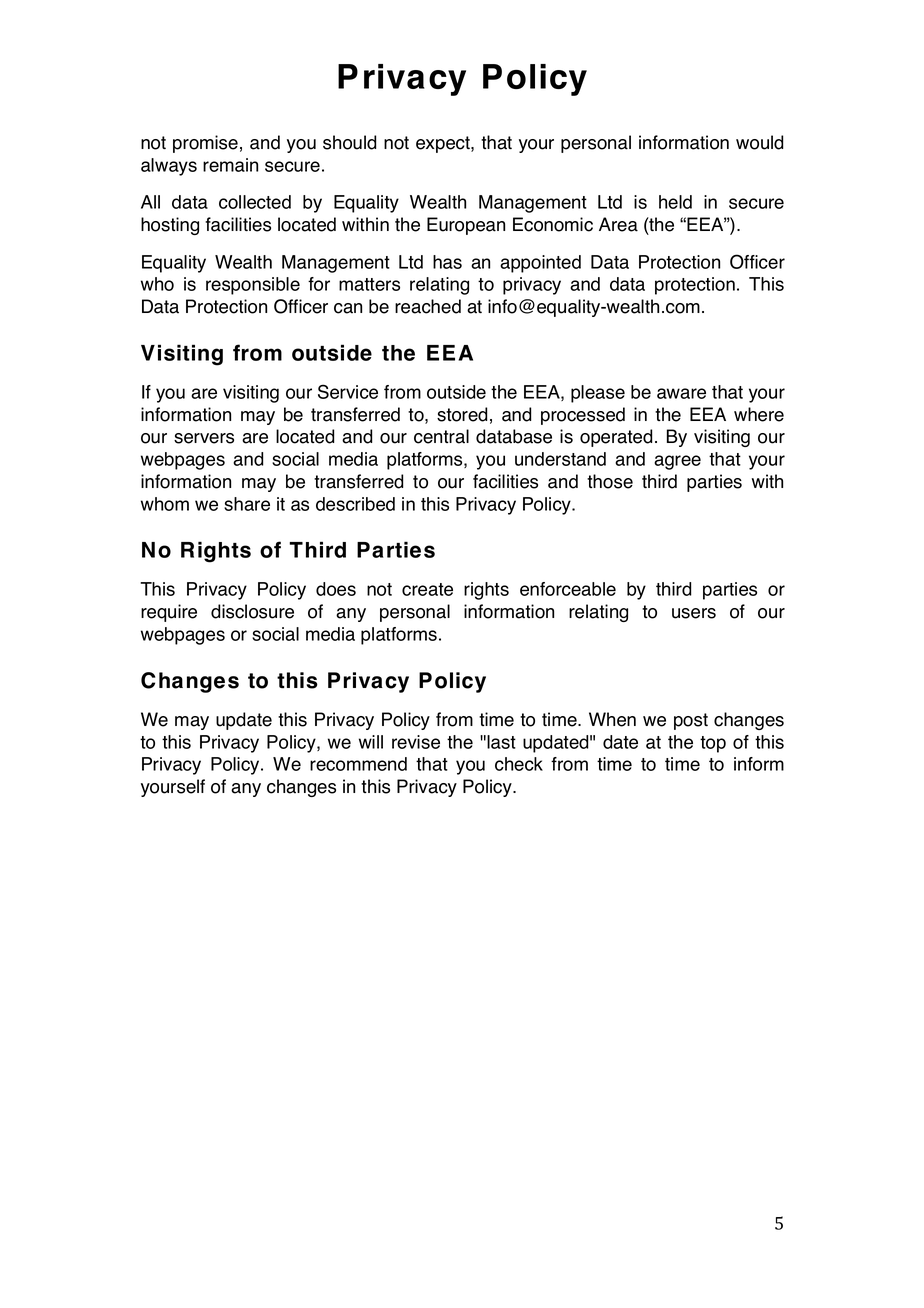 The image size is (924, 1308). Describe the element at coordinates (204, 438) in the page. I see `servers` at that location.
